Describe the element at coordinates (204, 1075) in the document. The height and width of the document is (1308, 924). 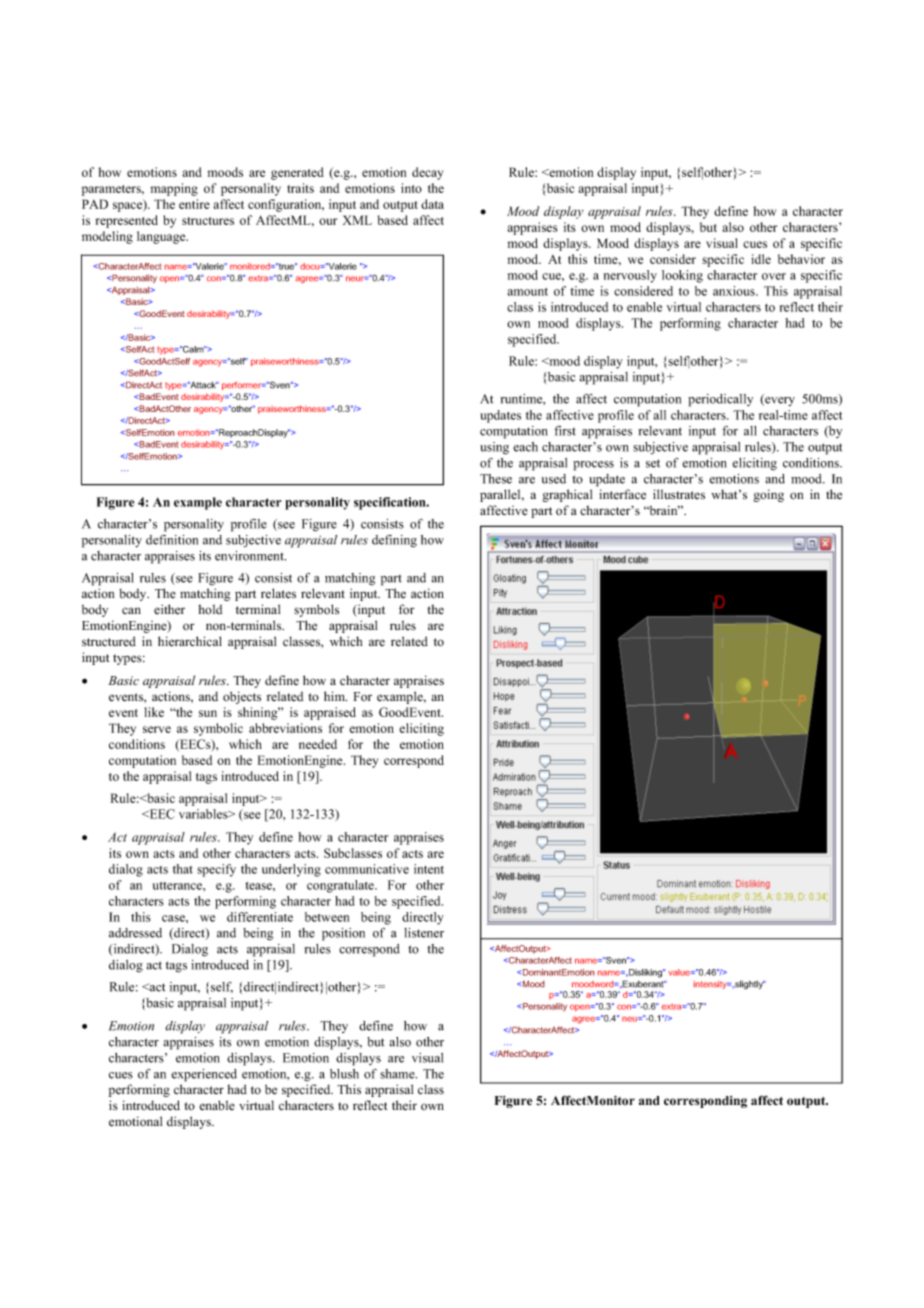
I see `experienced` at that location.
